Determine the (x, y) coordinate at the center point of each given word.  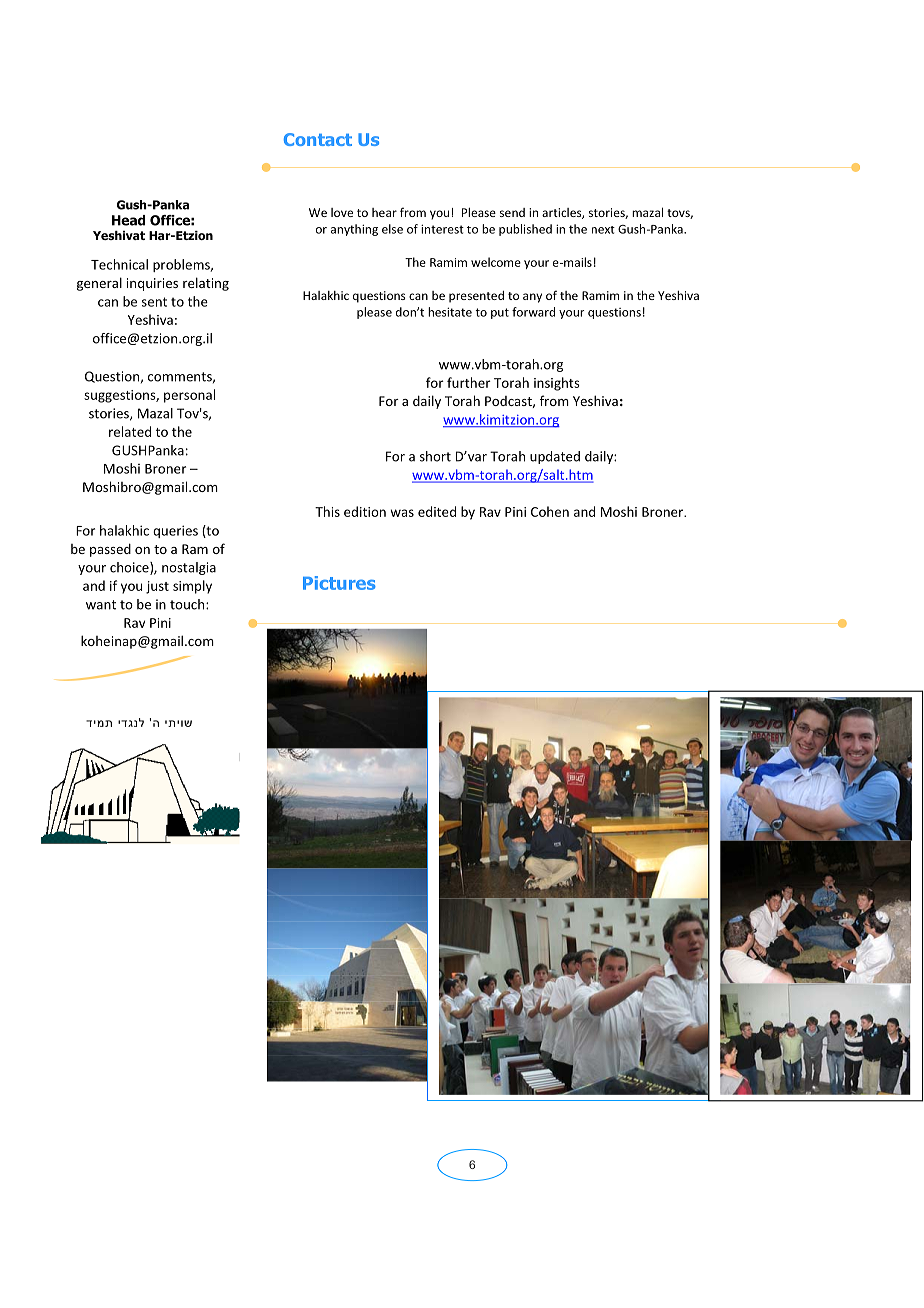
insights (557, 384)
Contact (318, 139)
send (512, 212)
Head (128, 220)
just (157, 587)
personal (189, 396)
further (469, 382)
